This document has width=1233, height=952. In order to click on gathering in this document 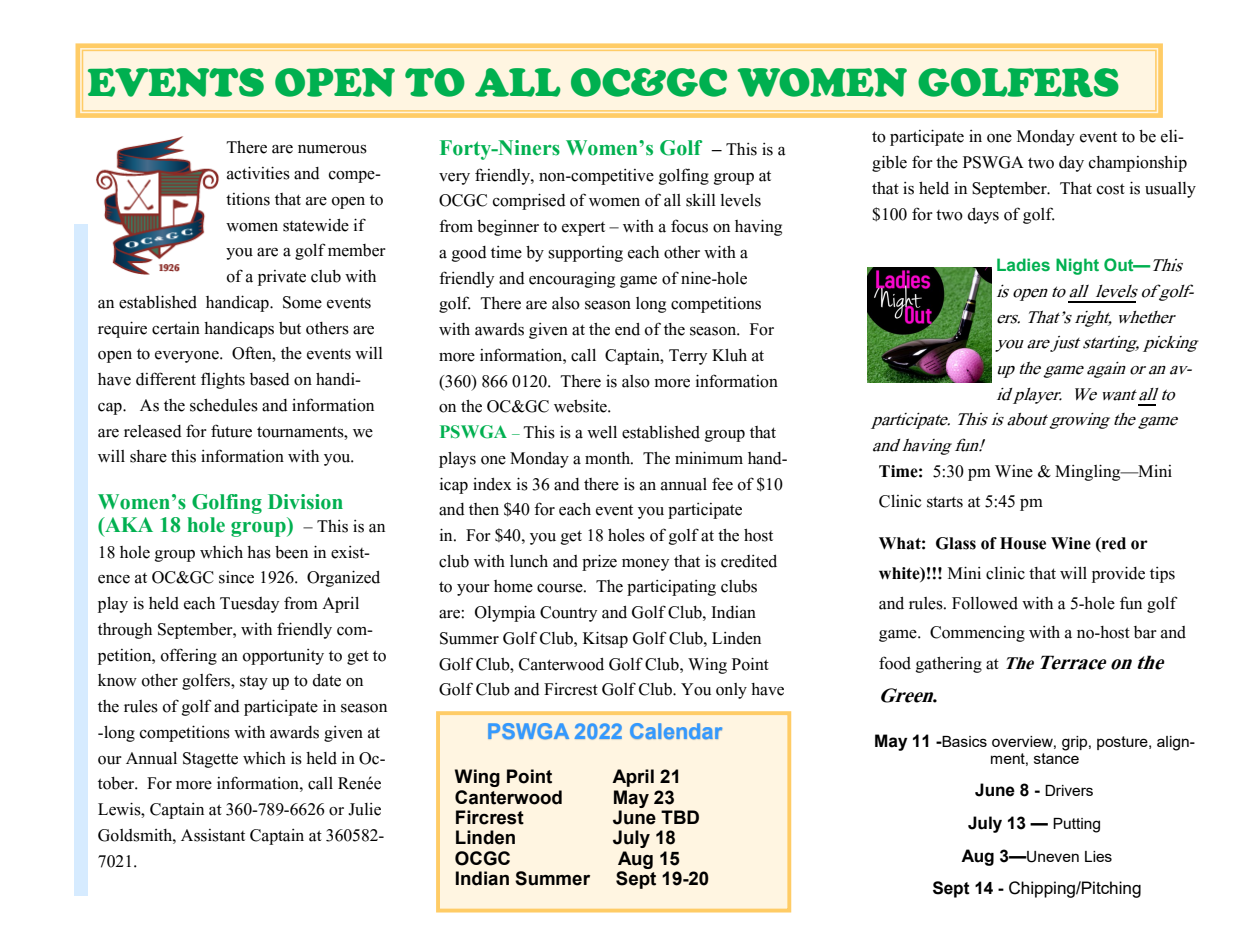, I will do `click(949, 665)`.
